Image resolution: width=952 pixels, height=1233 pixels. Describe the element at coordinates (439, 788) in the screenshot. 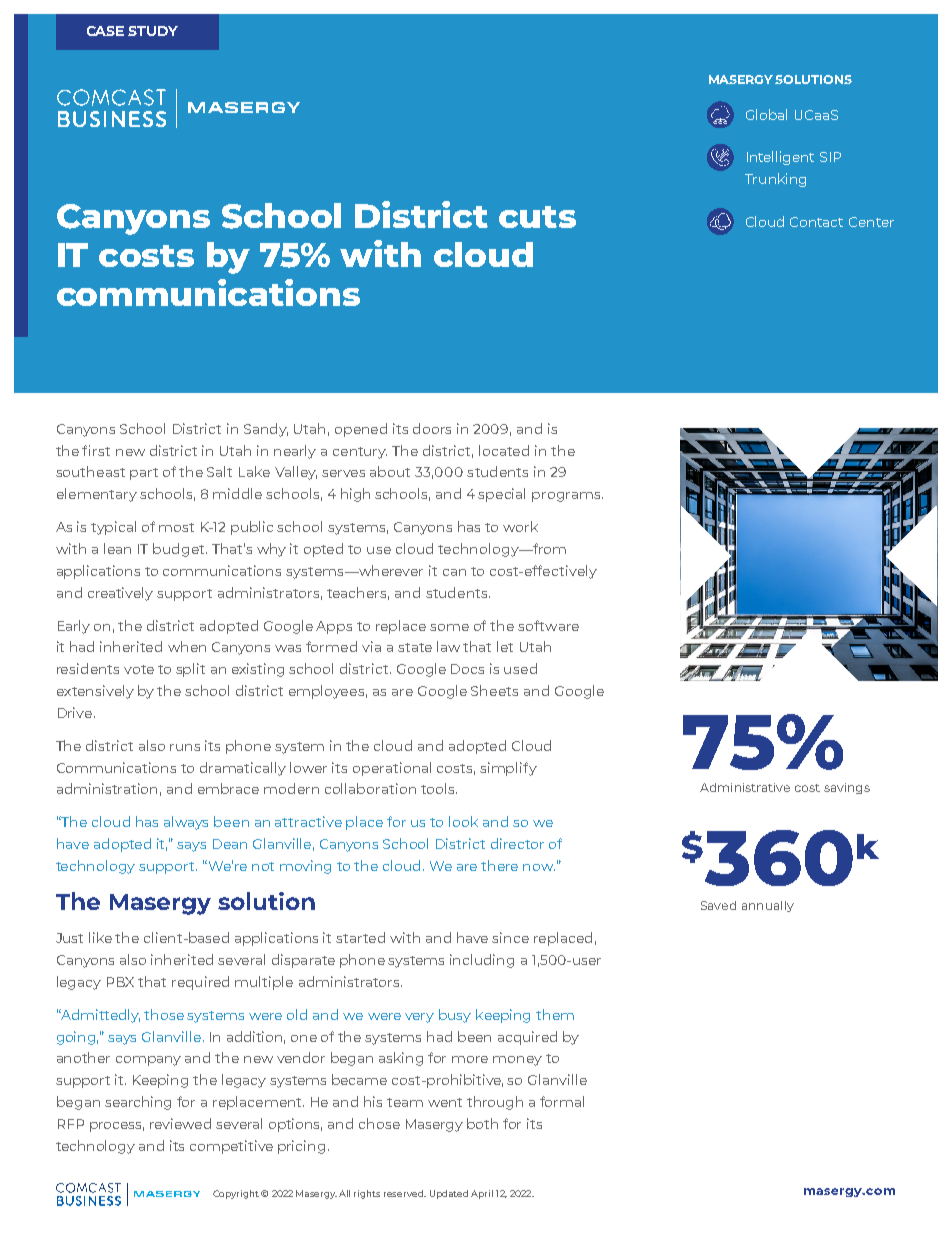

I see `tools` at that location.
